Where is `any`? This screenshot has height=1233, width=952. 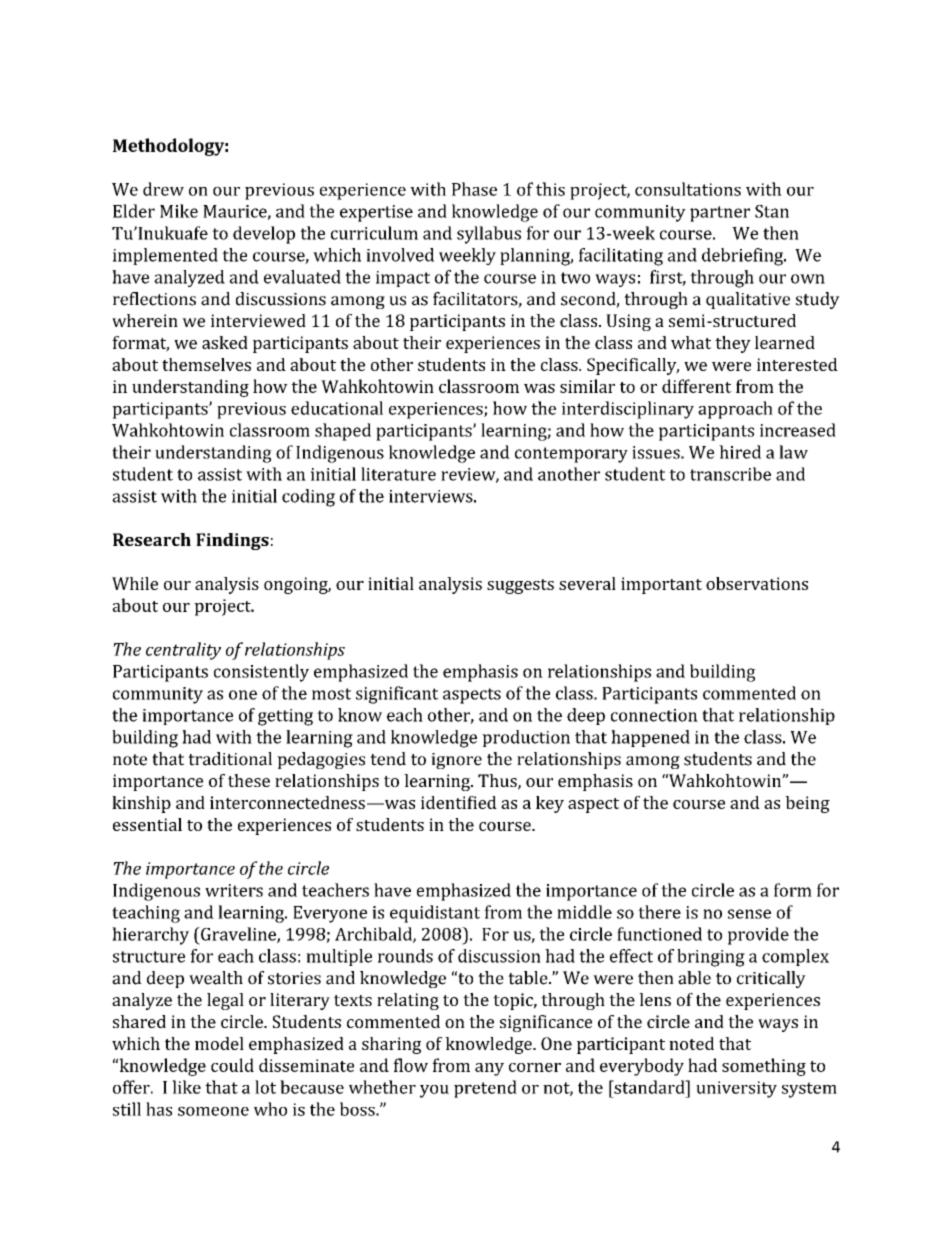
any is located at coordinates (489, 1069).
